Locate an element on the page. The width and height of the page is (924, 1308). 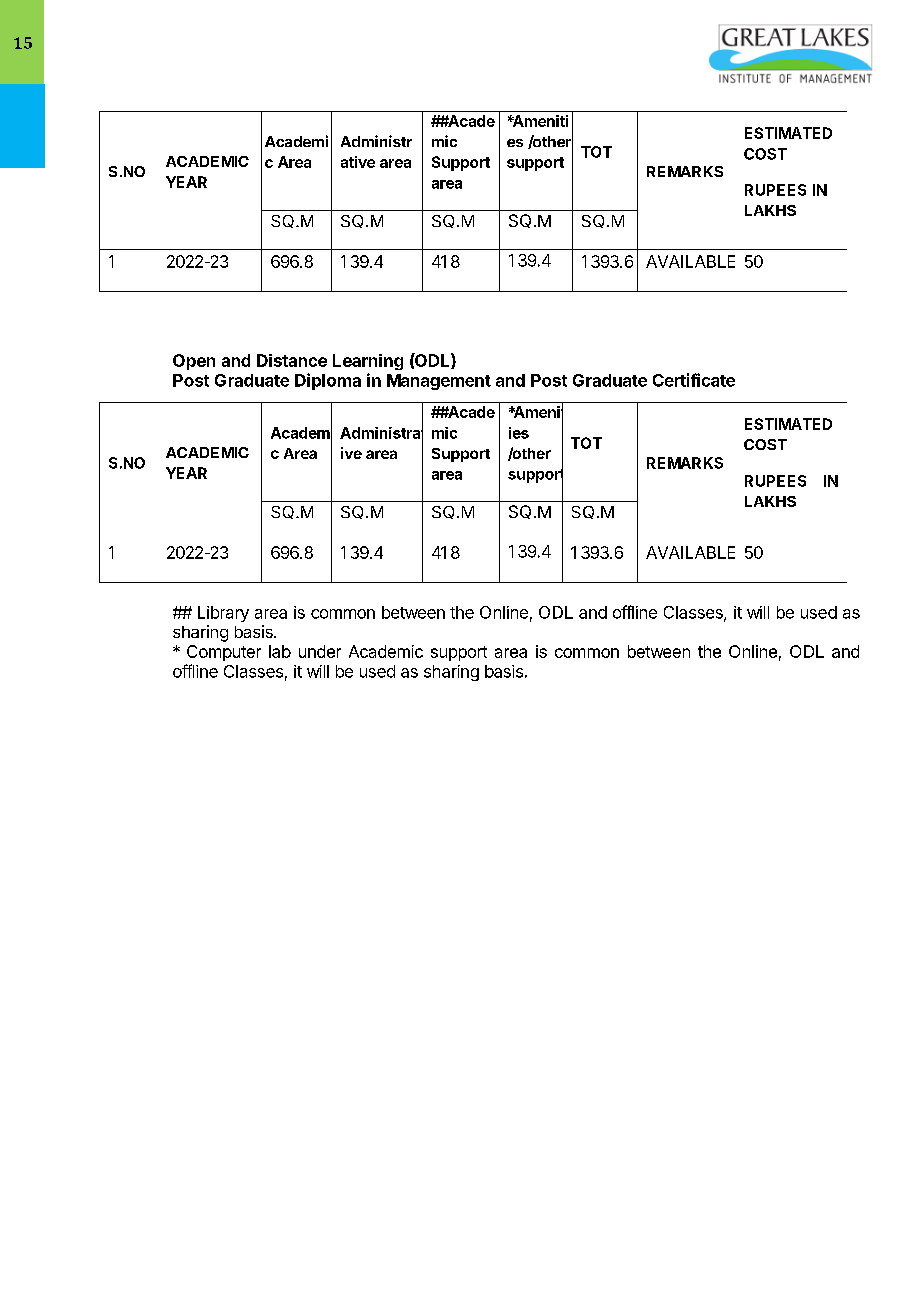
ative is located at coordinates (358, 162).
